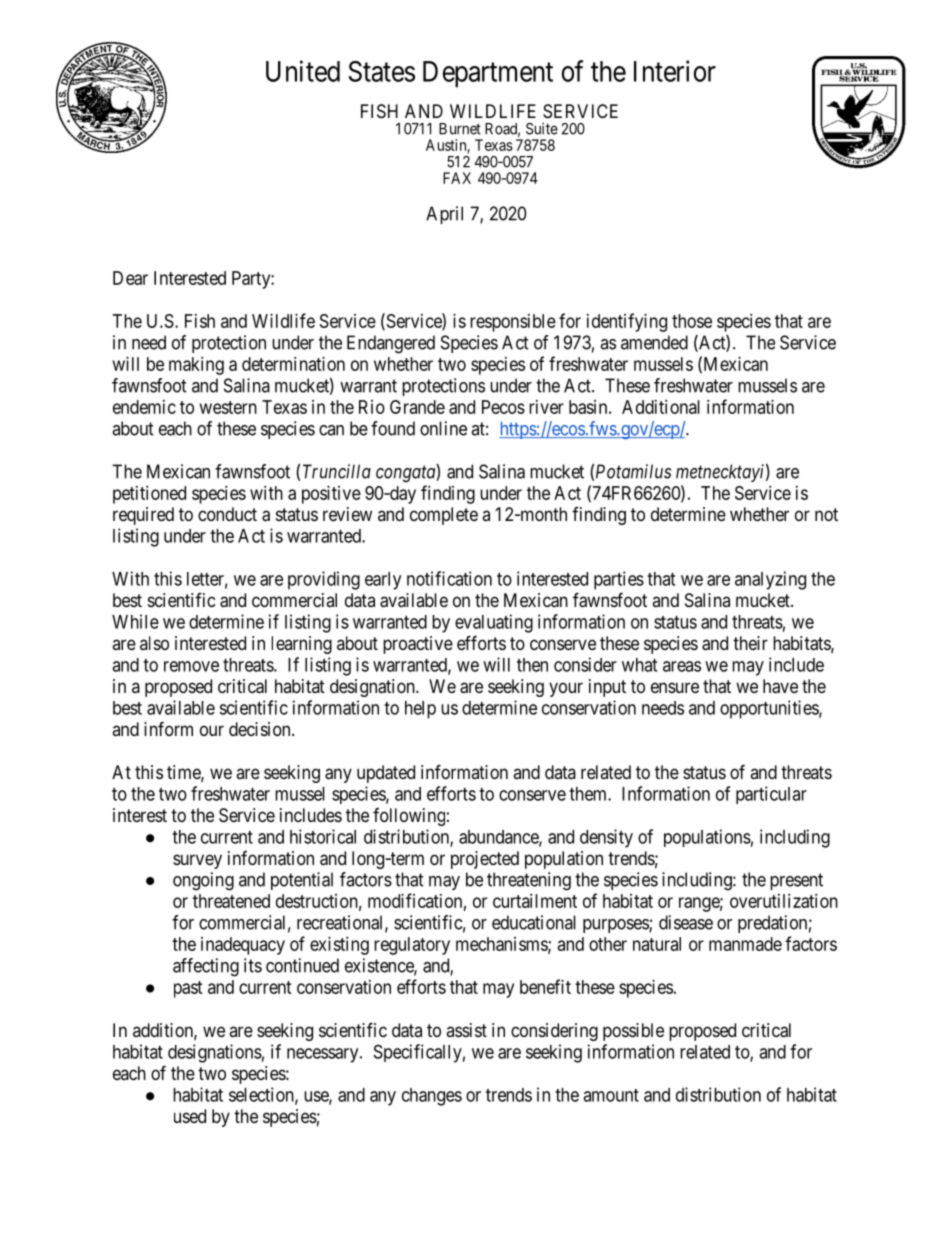  What do you see at coordinates (197, 861) in the screenshot?
I see `survey` at bounding box center [197, 861].
